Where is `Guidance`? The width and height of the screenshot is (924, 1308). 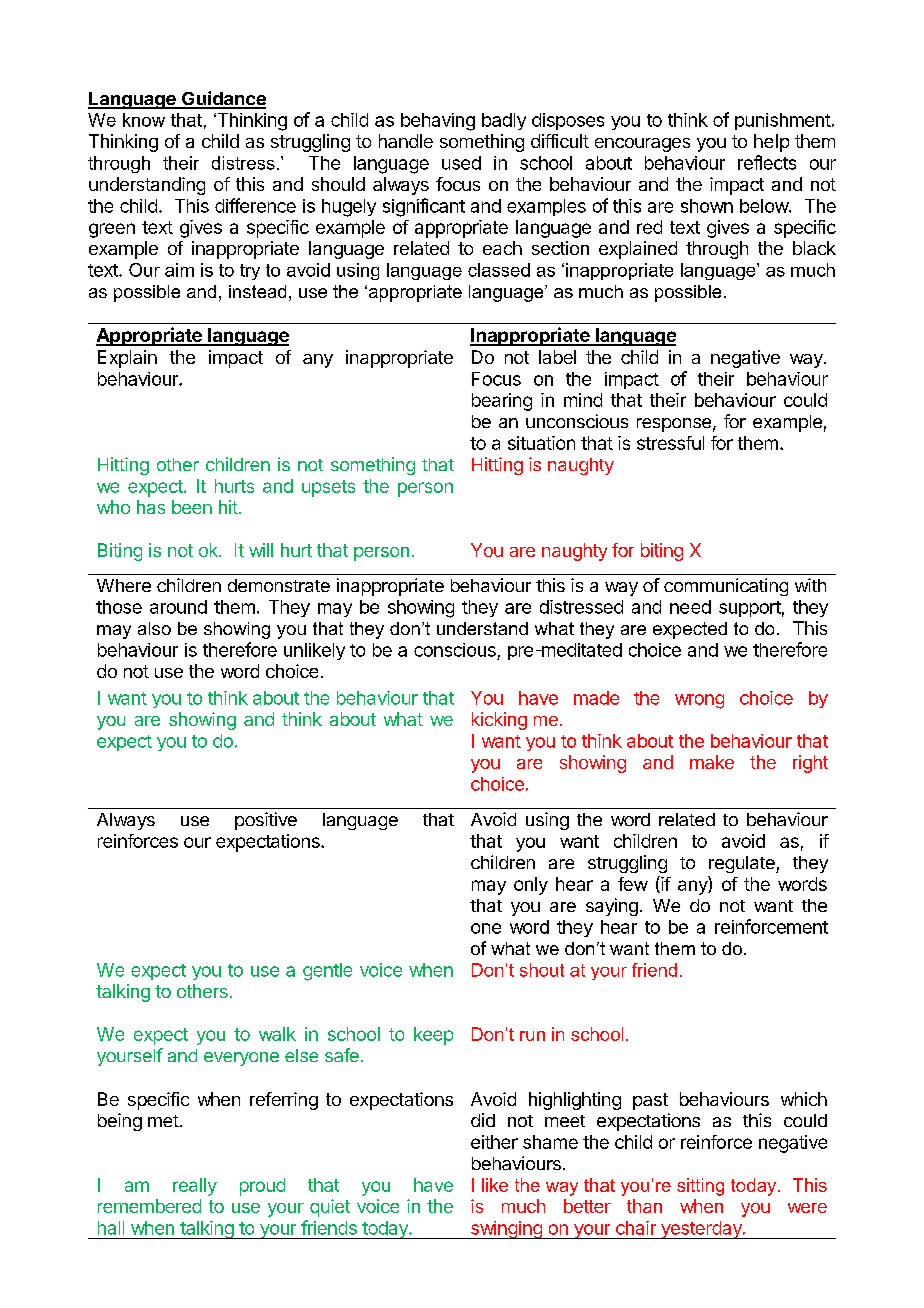 Guidance is located at coordinates (223, 99).
